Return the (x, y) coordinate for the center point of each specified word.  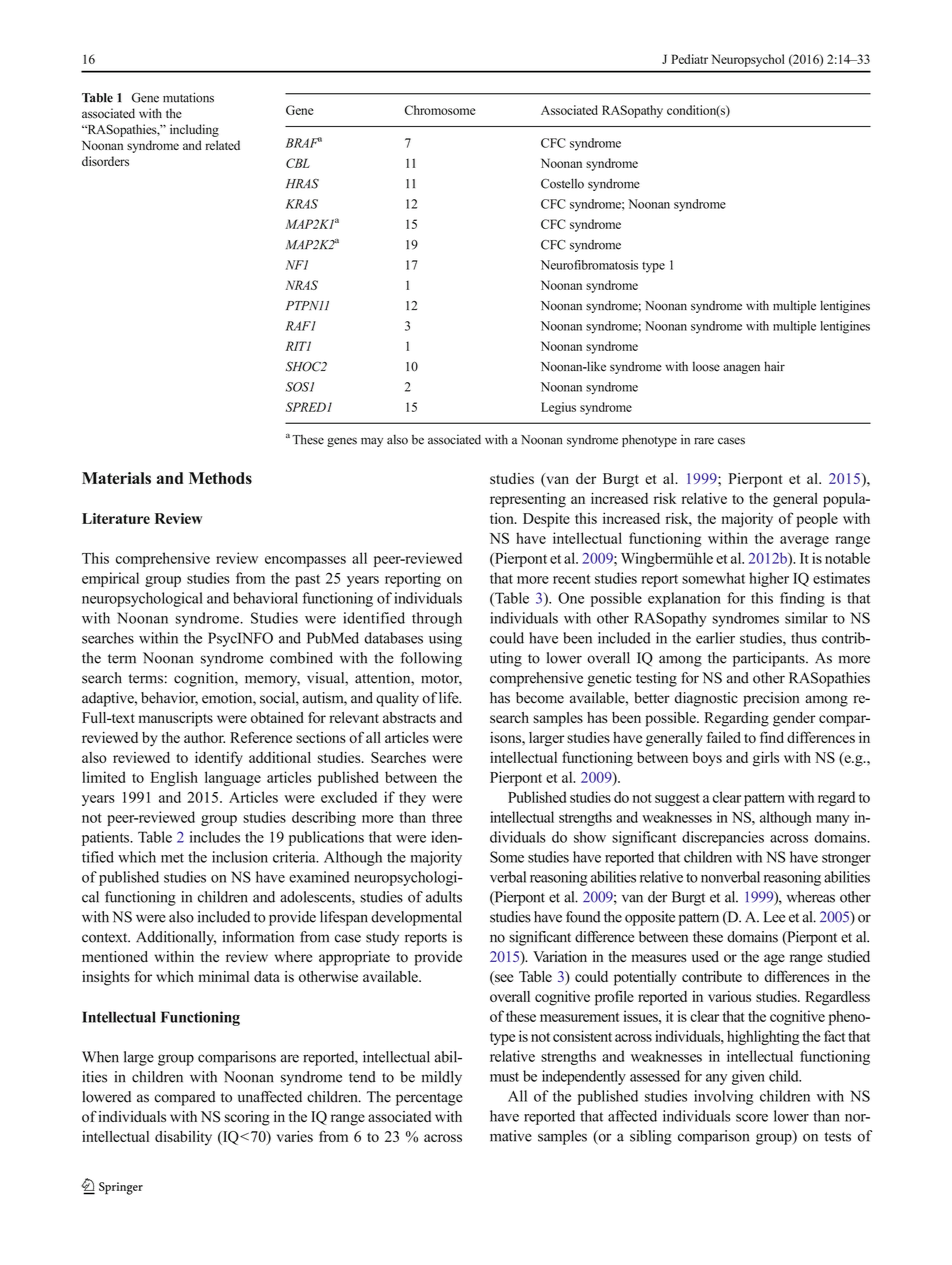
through (437, 619)
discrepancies (723, 838)
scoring (247, 1118)
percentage (429, 1099)
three (447, 817)
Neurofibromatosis (589, 265)
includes (215, 837)
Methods (220, 478)
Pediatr (689, 59)
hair (774, 366)
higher (769, 579)
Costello (562, 183)
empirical (110, 579)
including (194, 130)
